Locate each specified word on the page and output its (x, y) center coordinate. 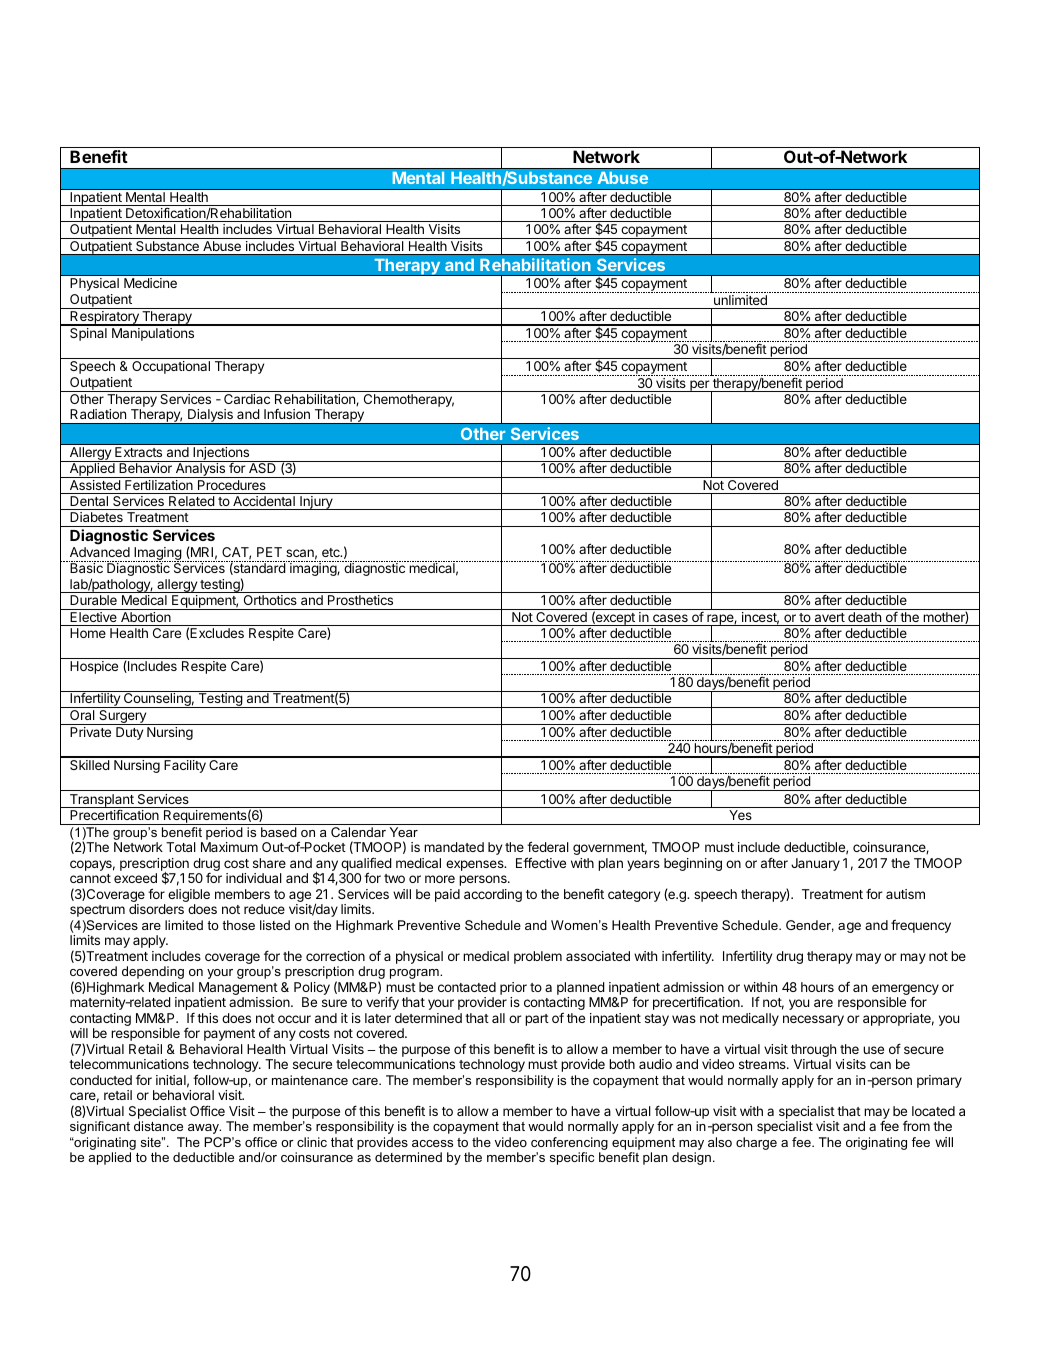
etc (332, 552)
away (204, 1129)
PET (269, 552)
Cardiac (247, 399)
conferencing (569, 1145)
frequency (921, 926)
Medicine (150, 283)
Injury (316, 503)
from (916, 1125)
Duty (129, 733)
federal (548, 846)
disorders (156, 909)
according (493, 895)
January (815, 864)
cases (670, 618)
